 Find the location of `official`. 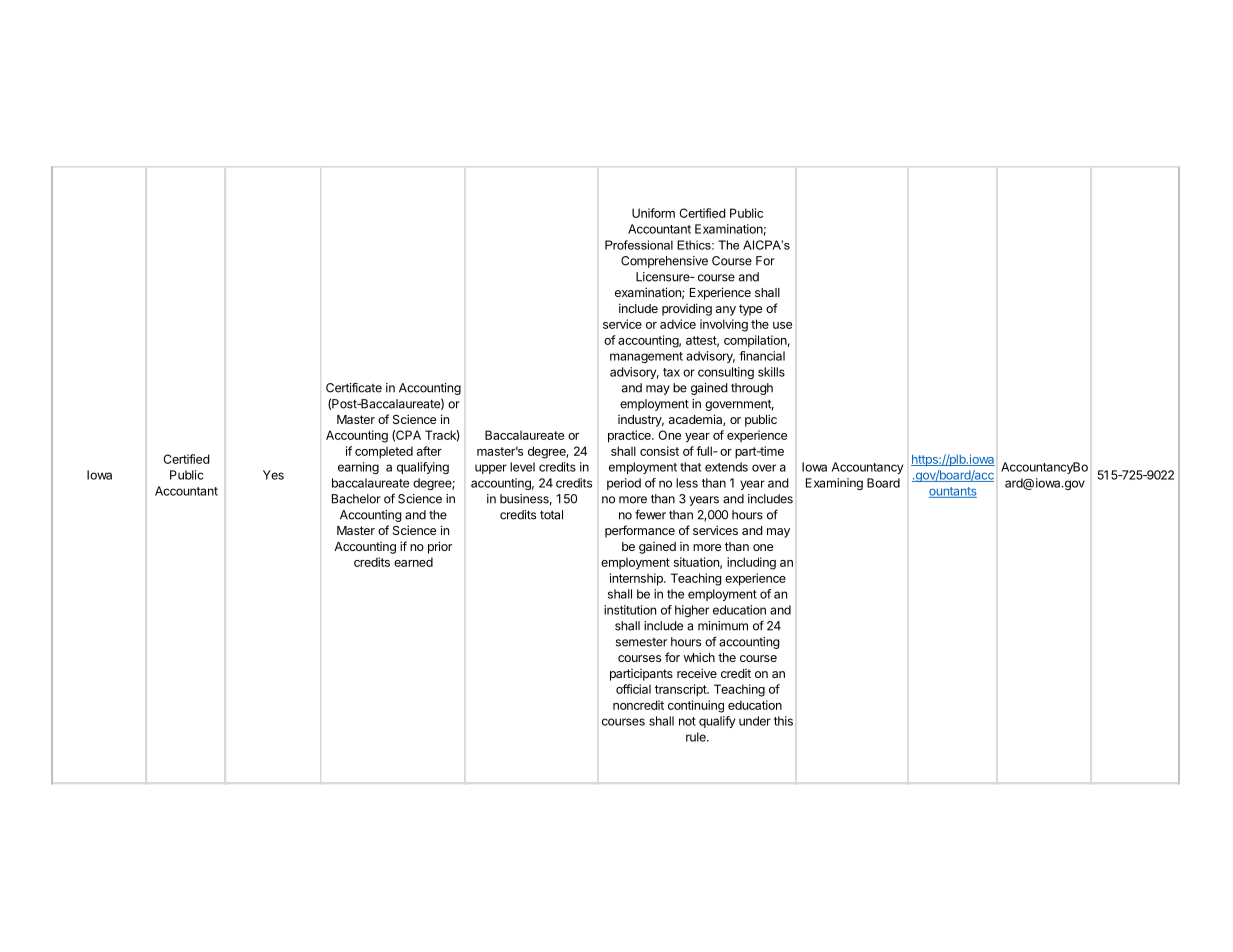

official is located at coordinates (633, 689).
